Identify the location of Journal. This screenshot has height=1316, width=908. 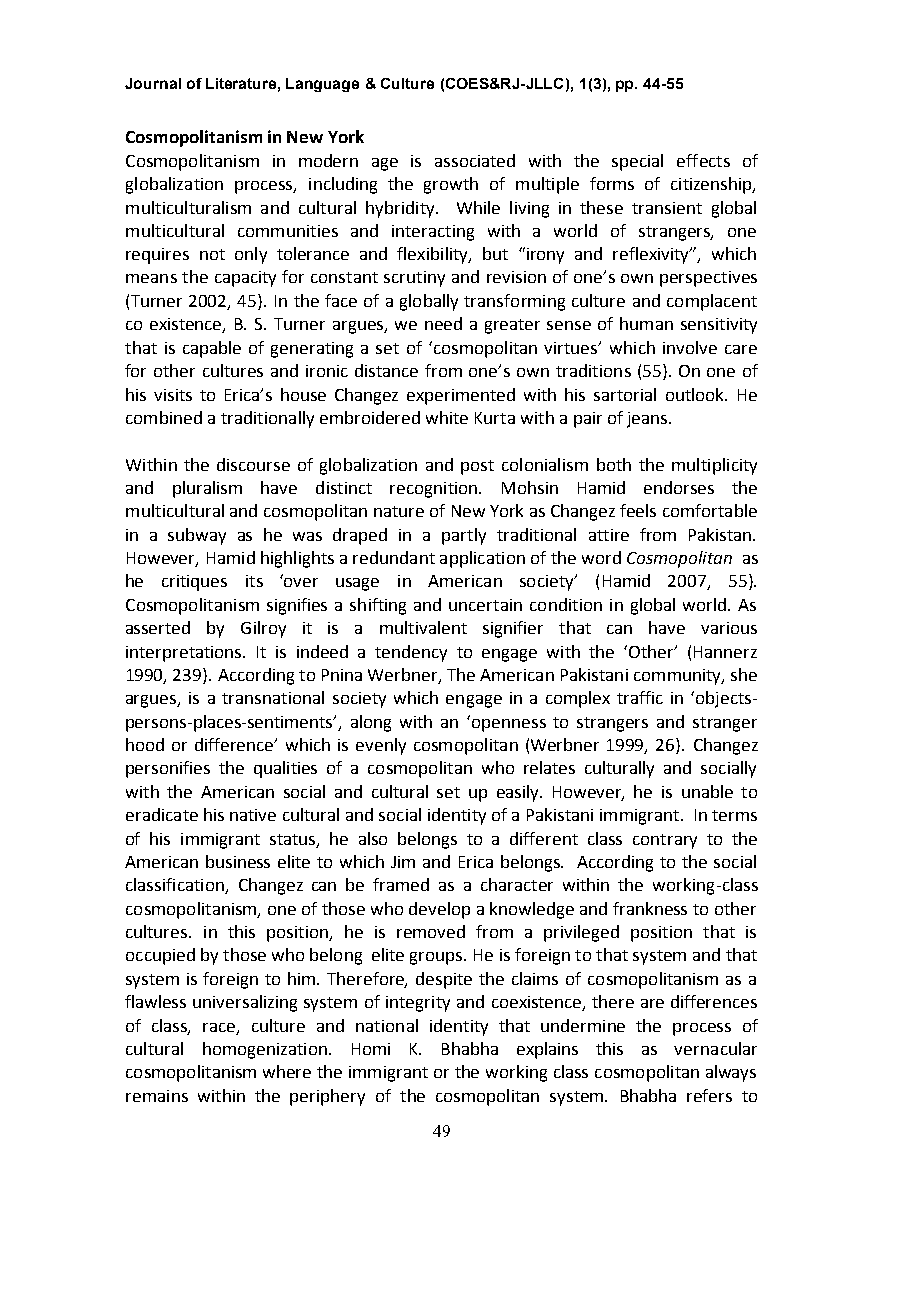
(153, 83).
